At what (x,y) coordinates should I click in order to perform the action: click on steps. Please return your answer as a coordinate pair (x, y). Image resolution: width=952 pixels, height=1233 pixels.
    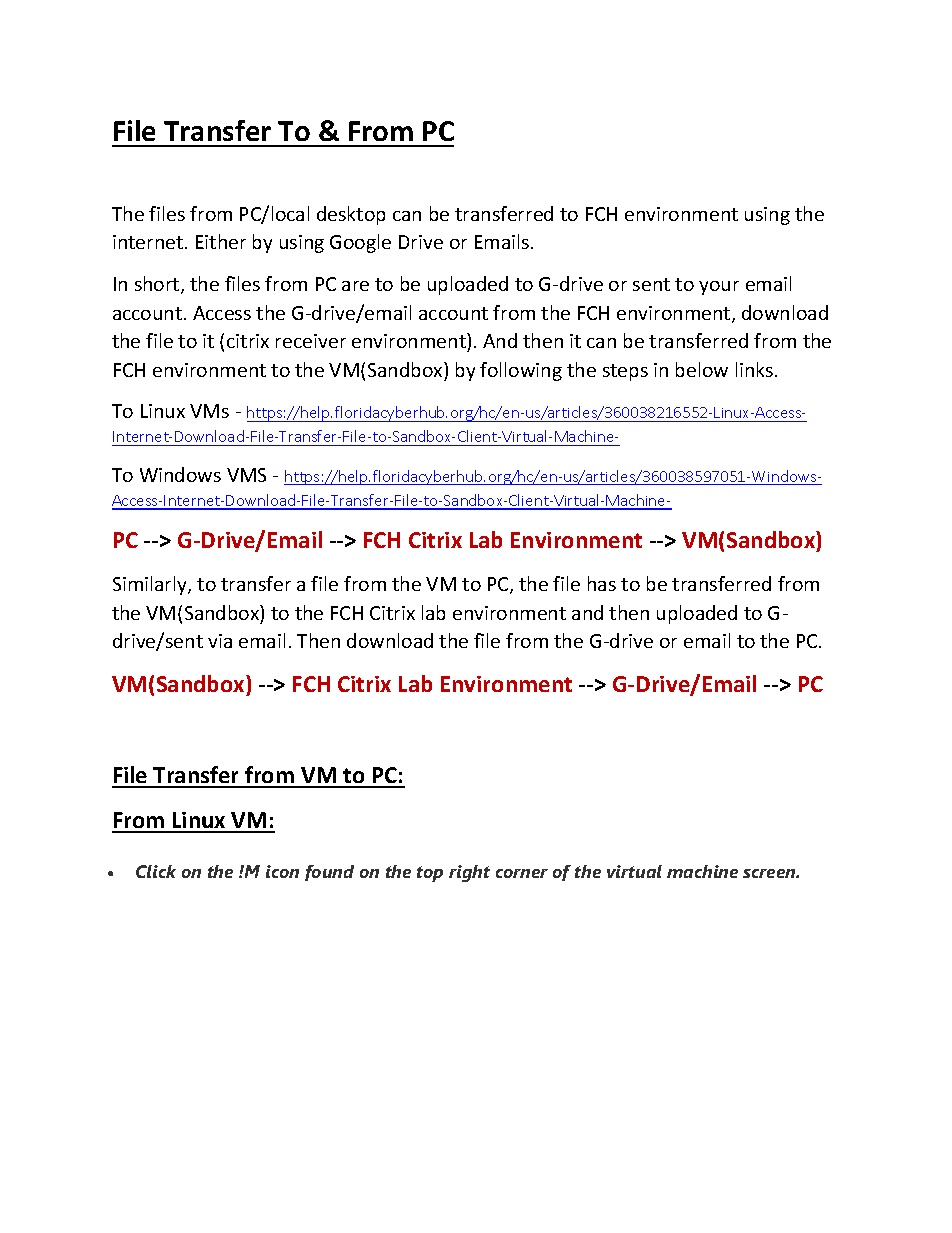
    Looking at the image, I should click on (625, 372).
